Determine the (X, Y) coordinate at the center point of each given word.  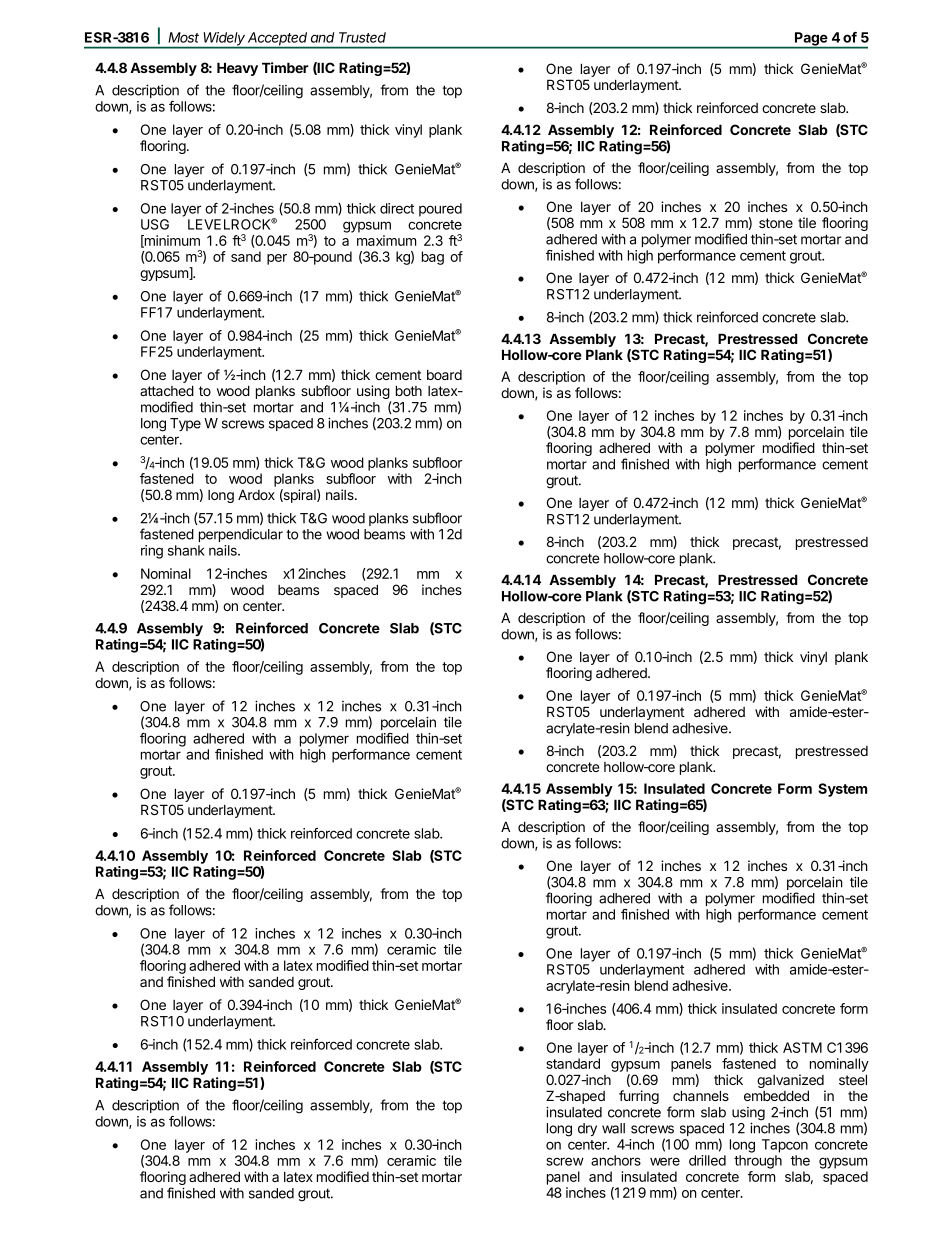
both (409, 390)
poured (440, 210)
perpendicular (241, 535)
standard (573, 1063)
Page (811, 40)
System (842, 790)
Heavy (237, 69)
